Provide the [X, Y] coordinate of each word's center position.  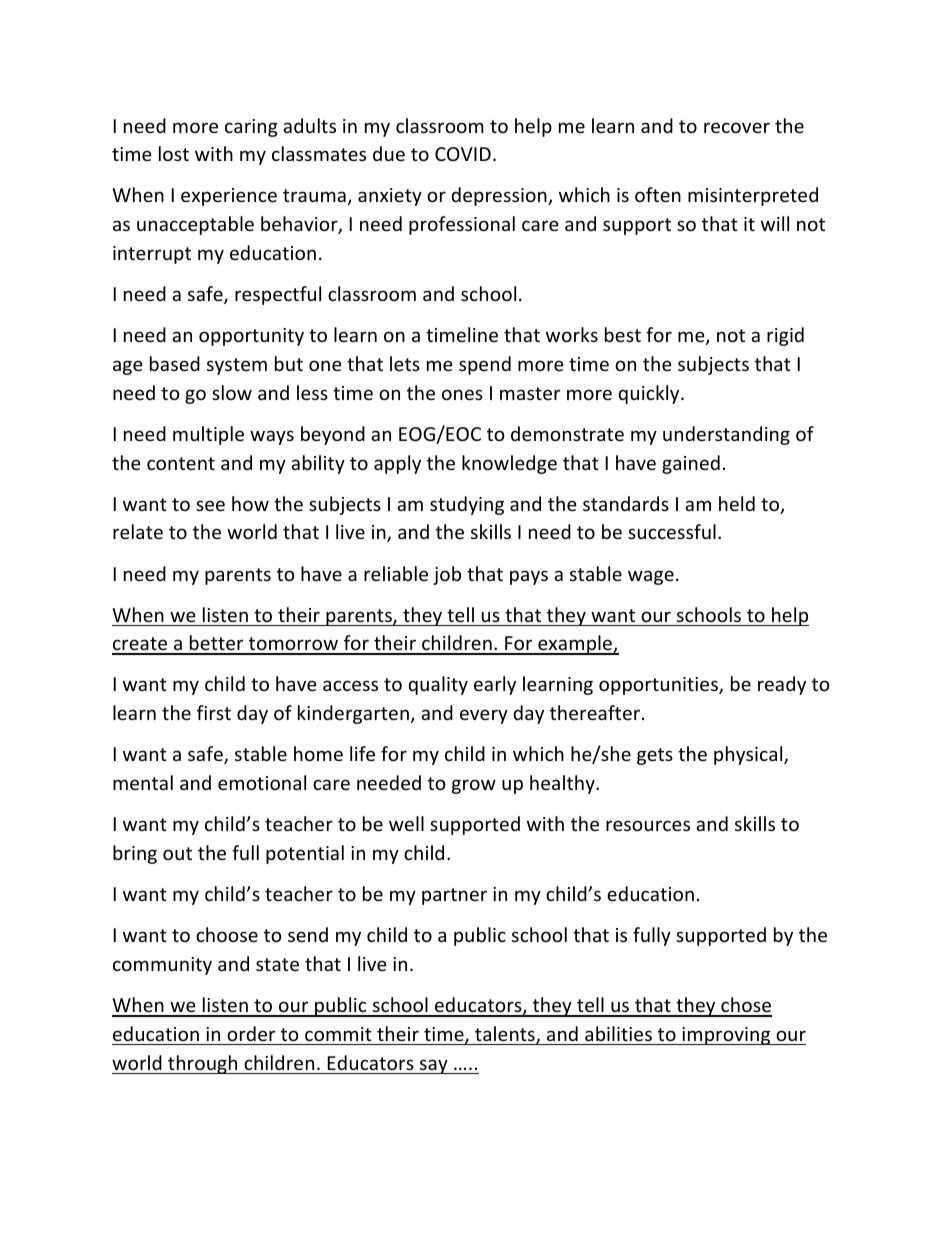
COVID [463, 154]
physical [749, 755]
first [214, 712]
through [203, 1064]
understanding [726, 435]
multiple [208, 435]
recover [737, 127]
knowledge [509, 464]
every [484, 716]
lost [174, 153]
